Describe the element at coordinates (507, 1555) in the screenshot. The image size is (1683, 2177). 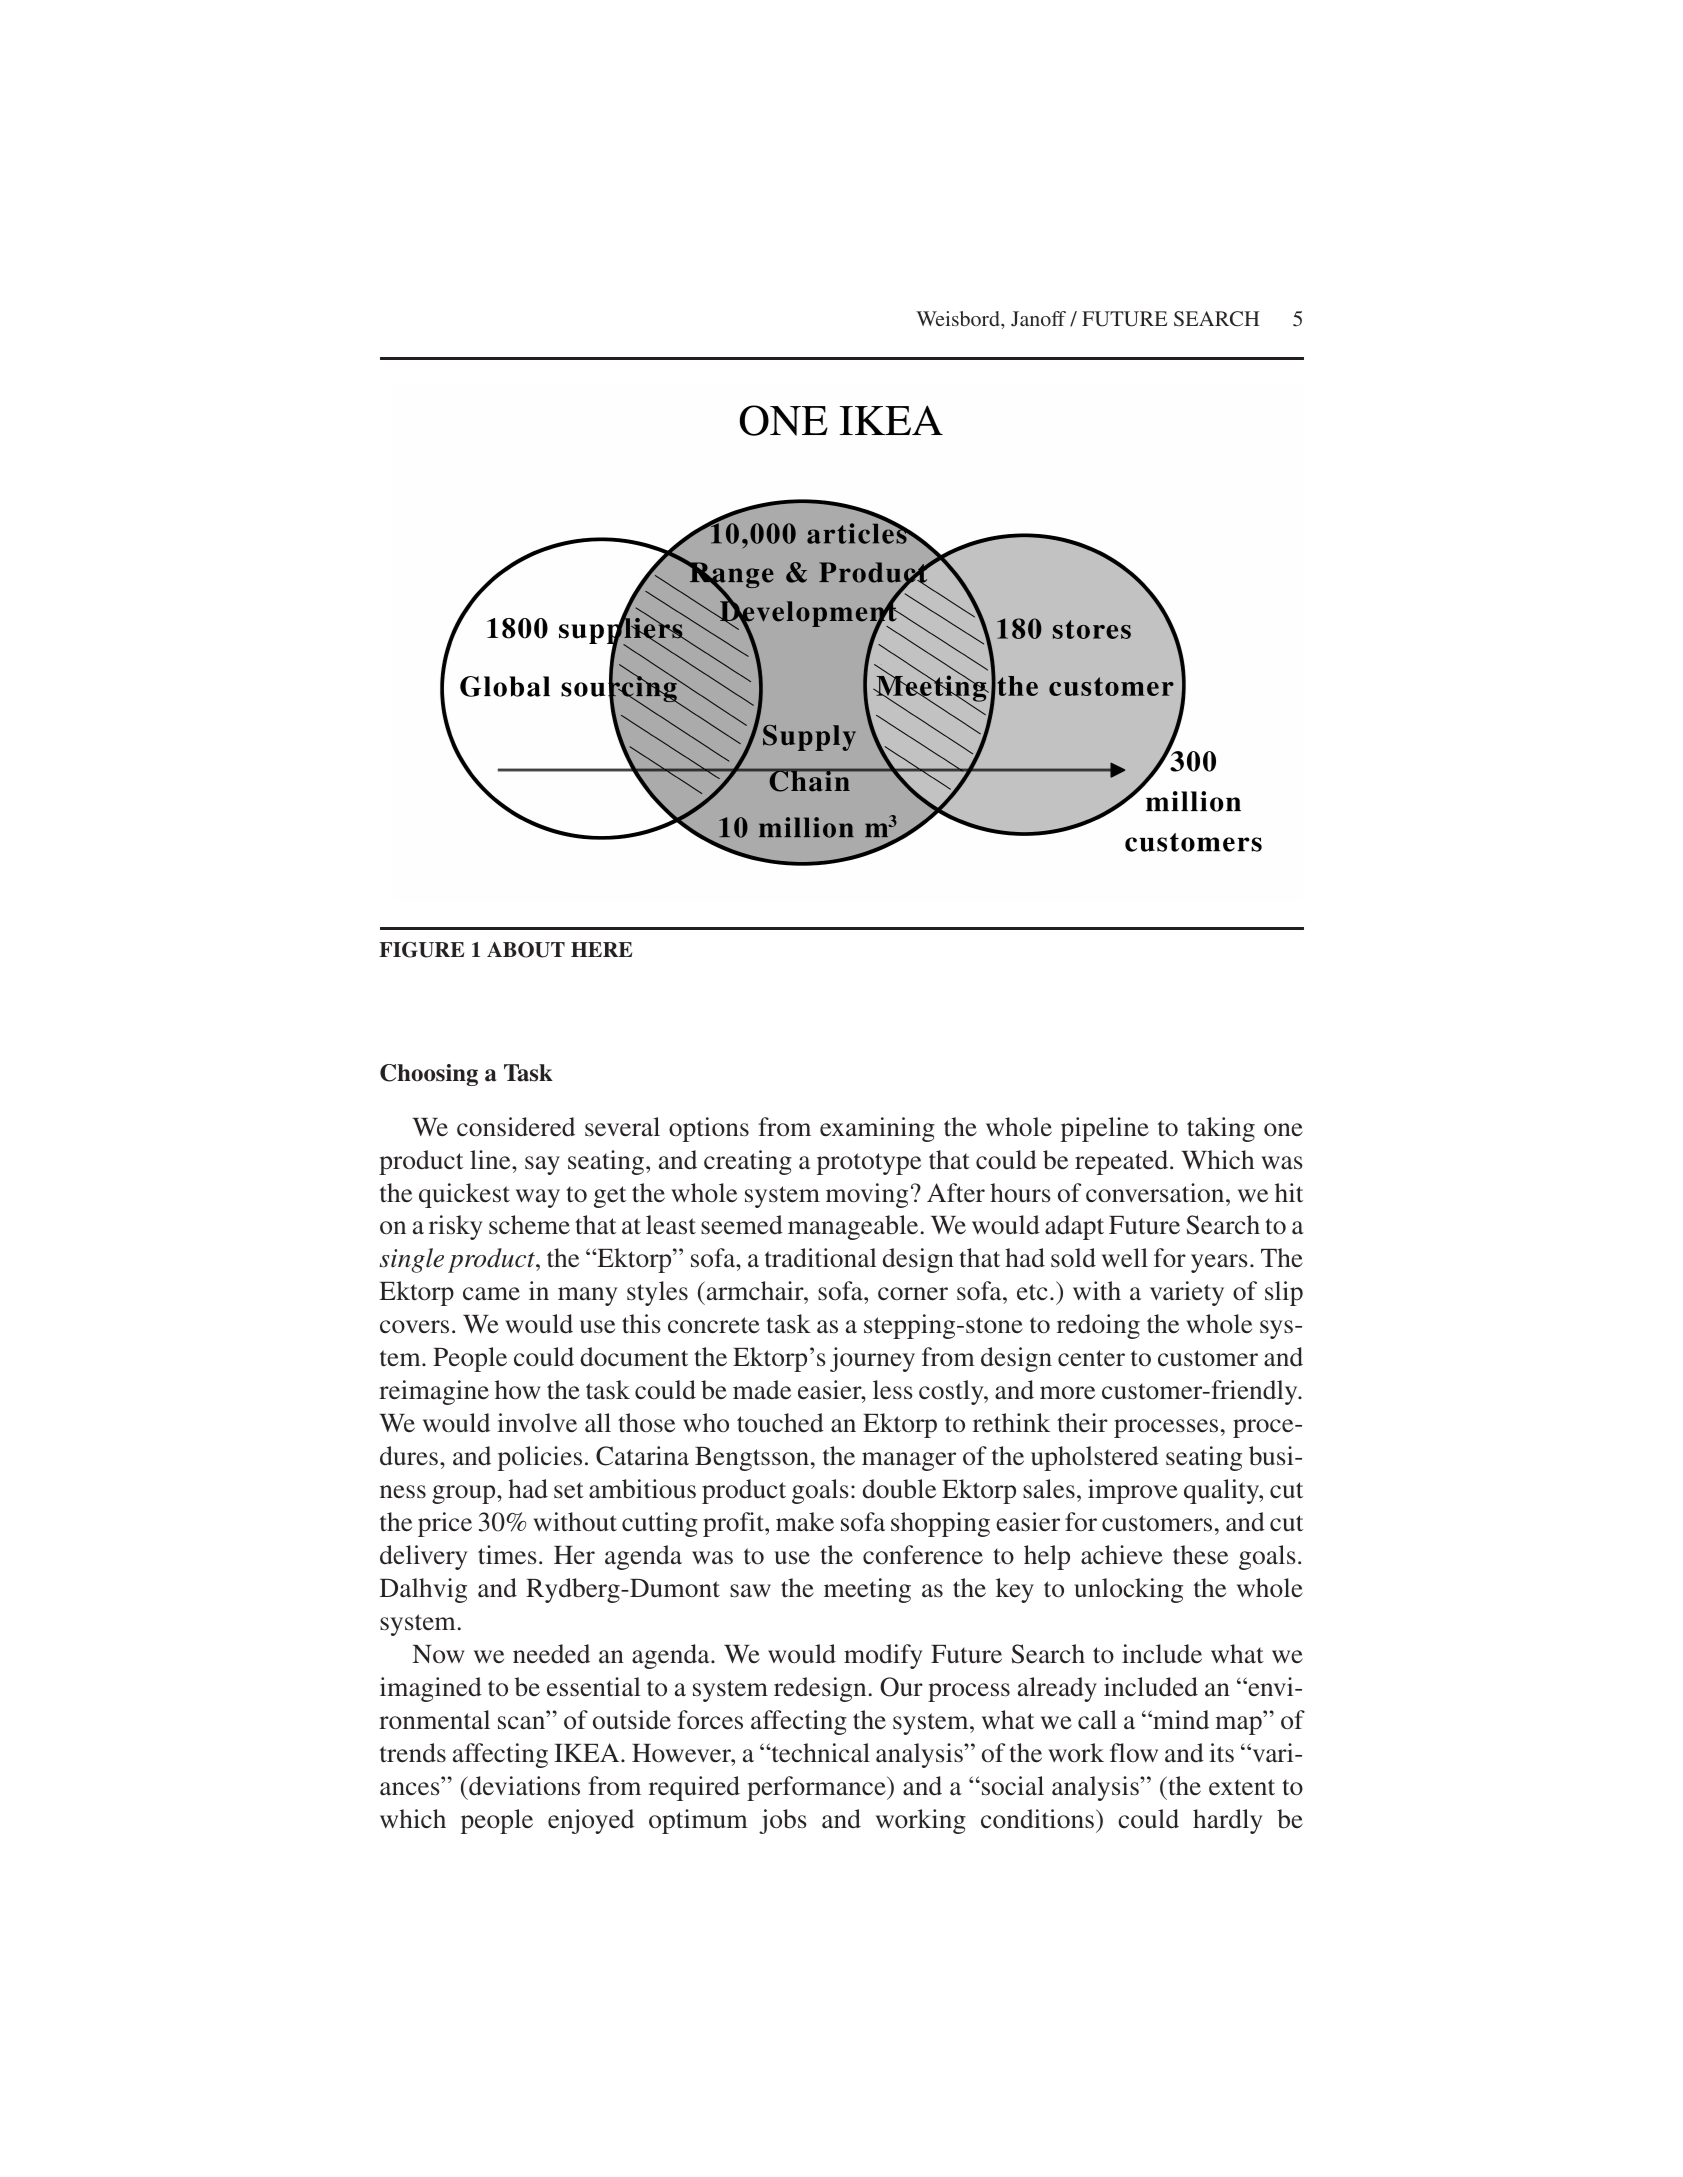
I see `times` at that location.
